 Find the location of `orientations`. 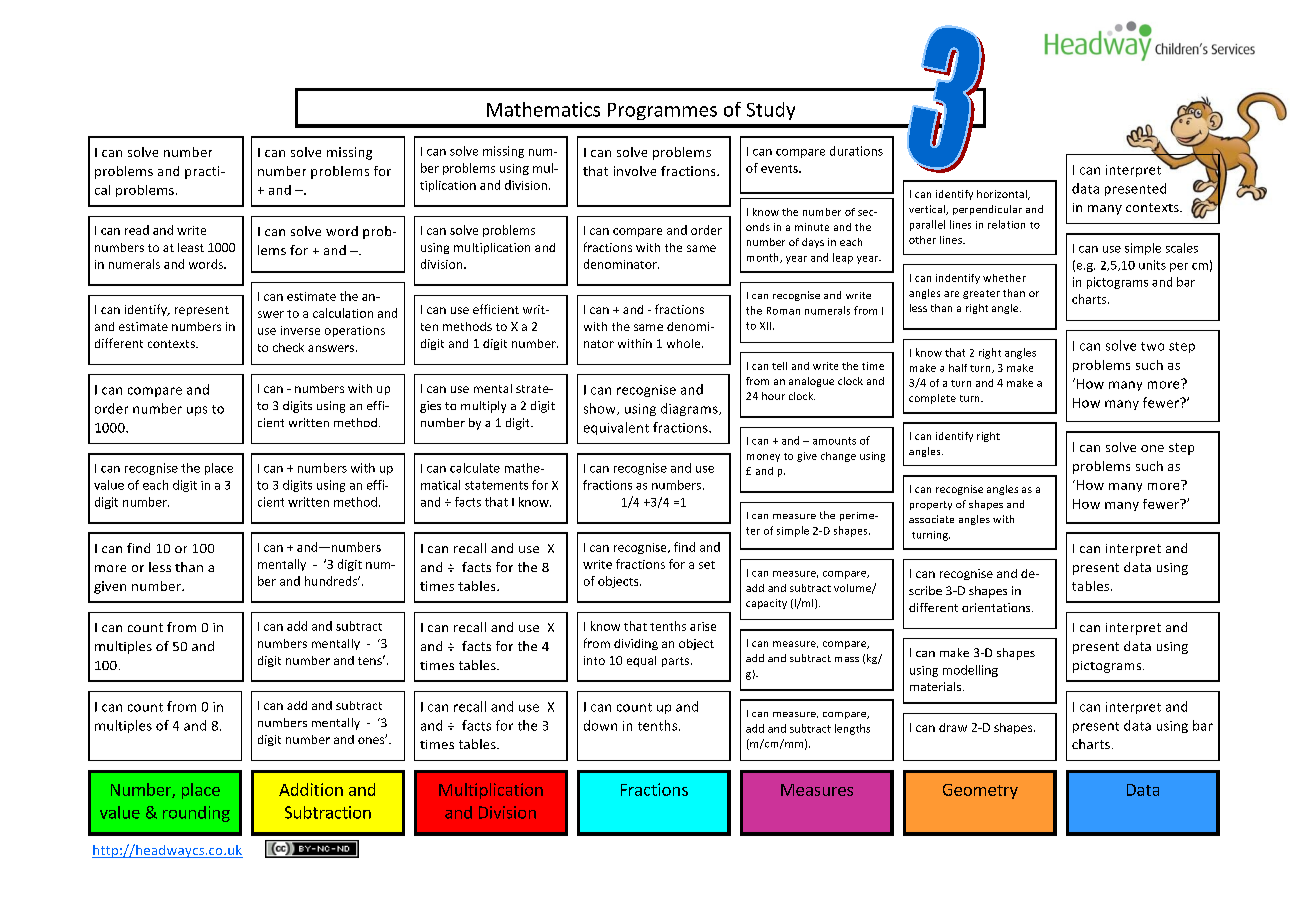

orientations is located at coordinates (997, 607).
